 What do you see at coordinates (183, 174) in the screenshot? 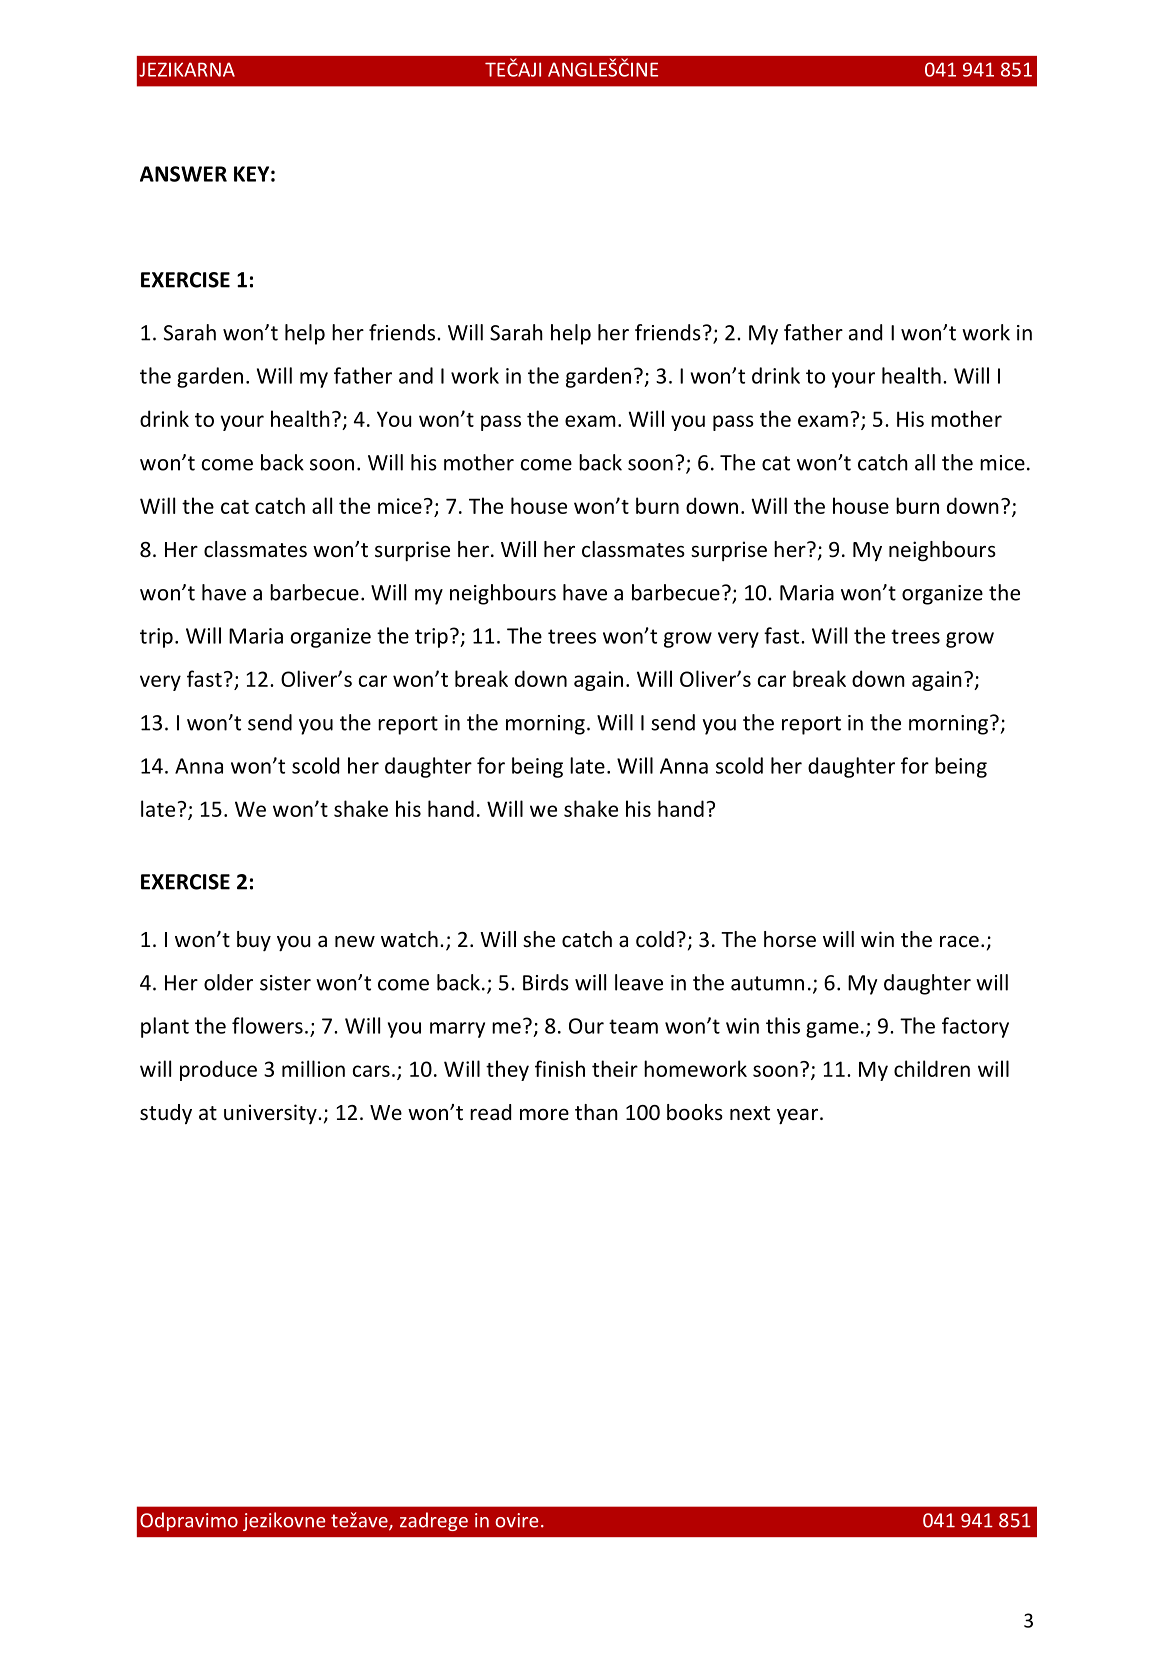
I see `ANSWER` at bounding box center [183, 174].
